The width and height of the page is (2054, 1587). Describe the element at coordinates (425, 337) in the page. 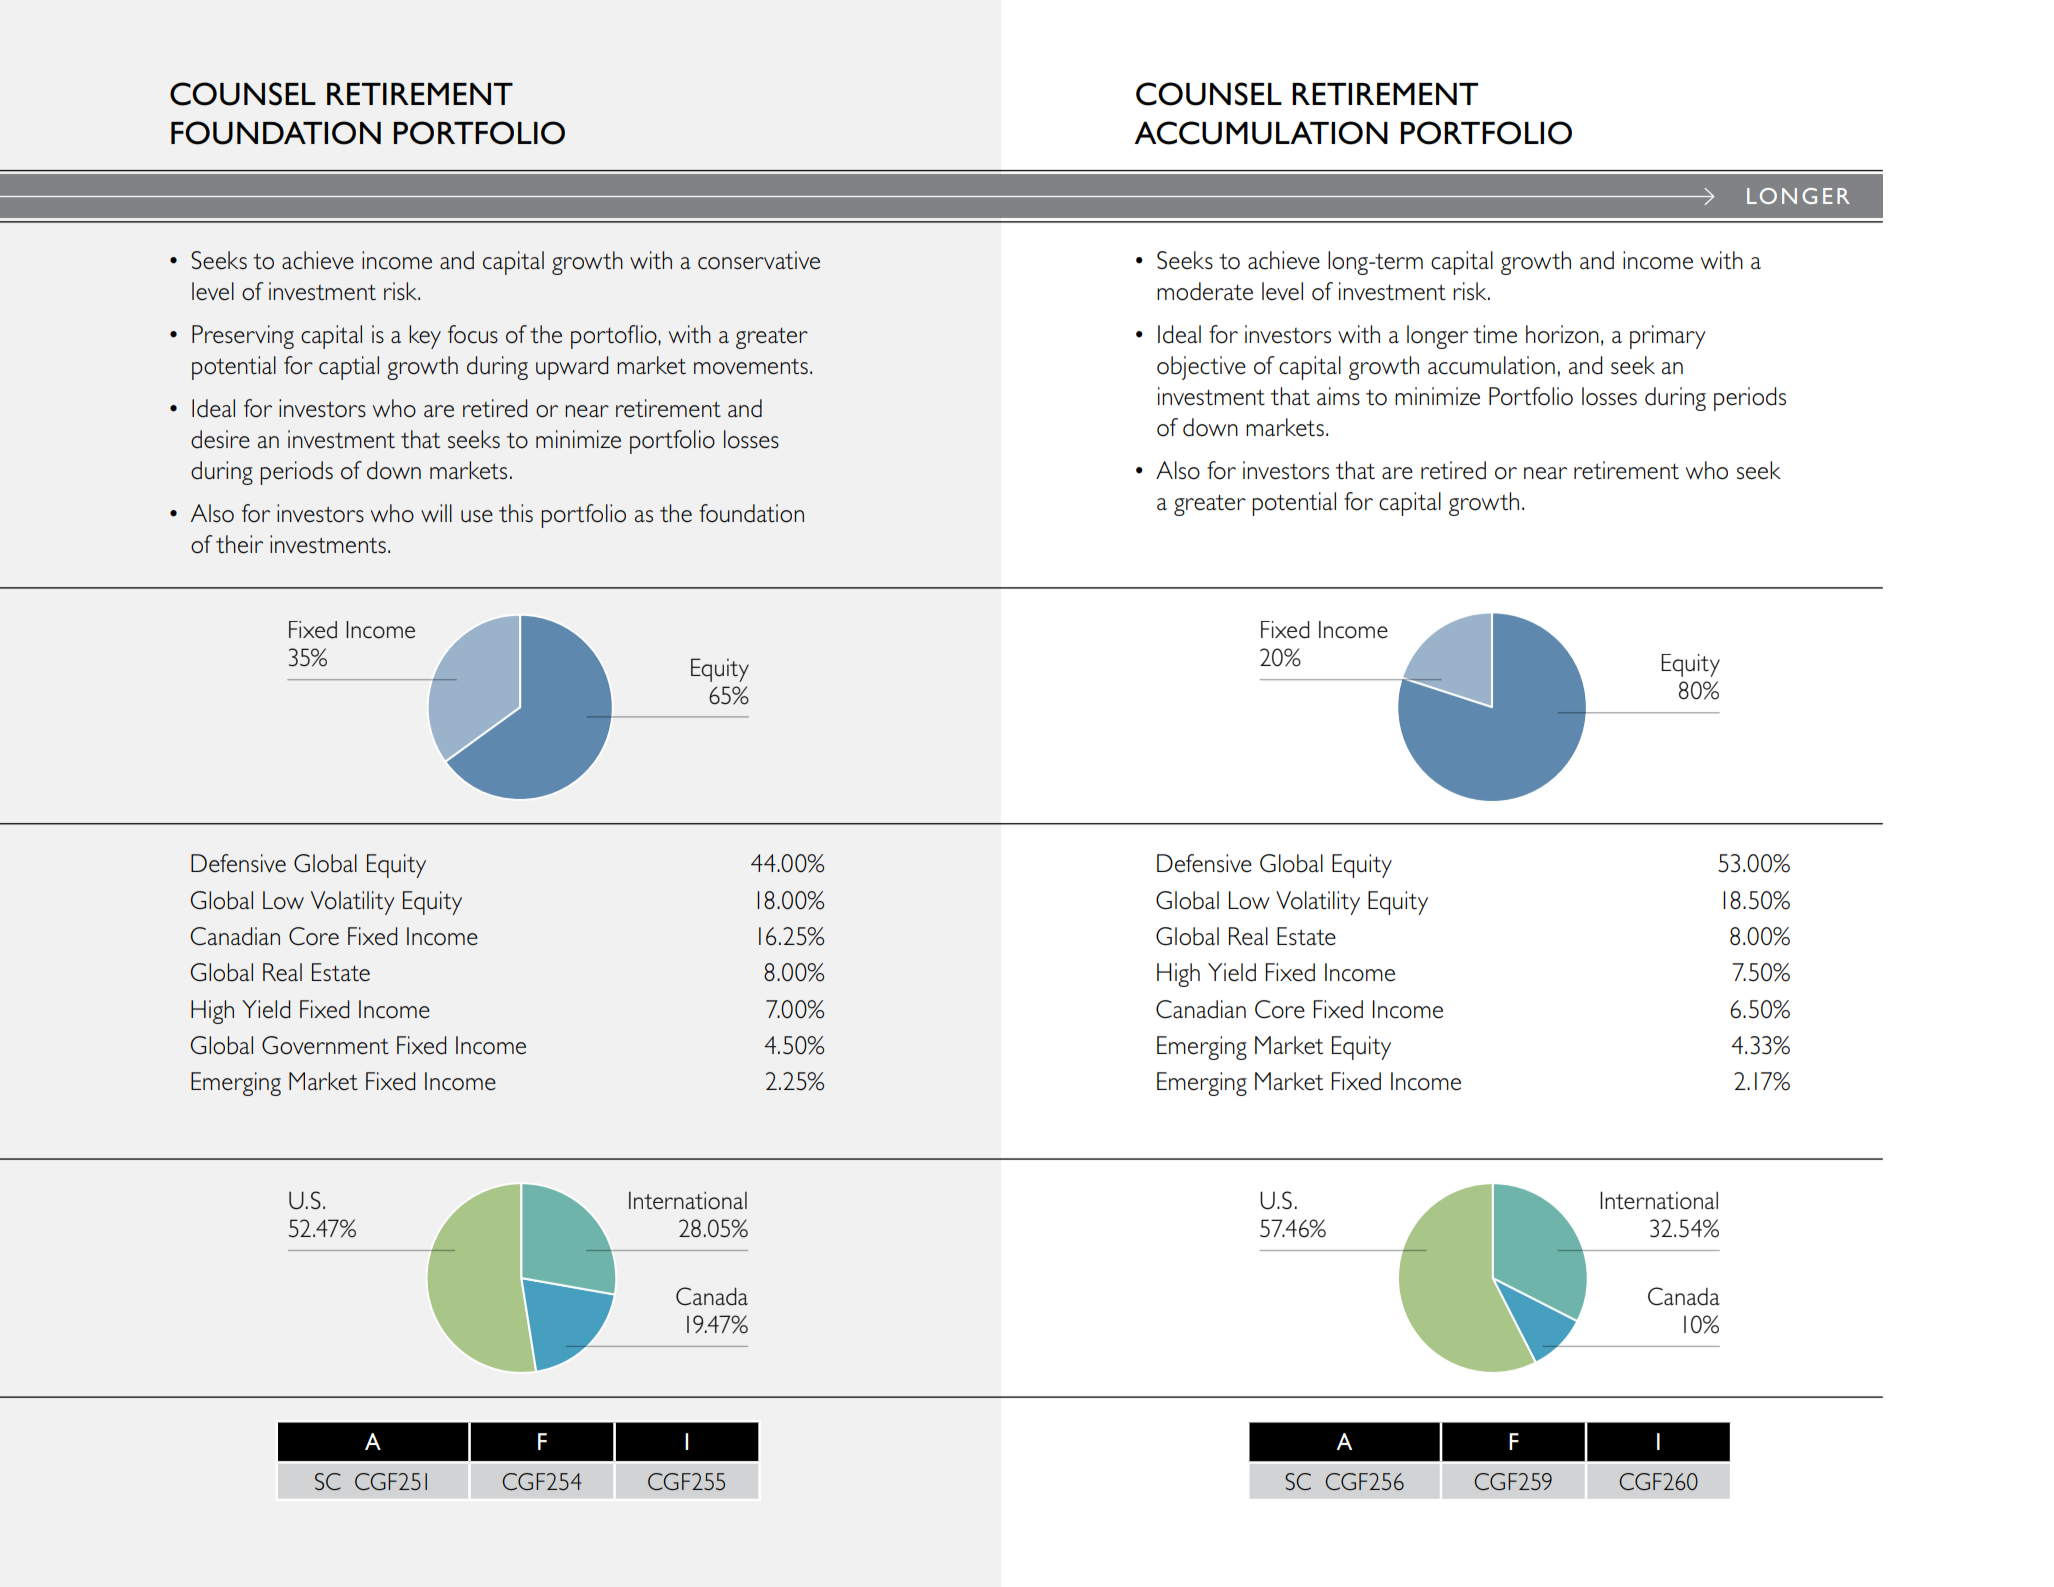

I see `key` at that location.
